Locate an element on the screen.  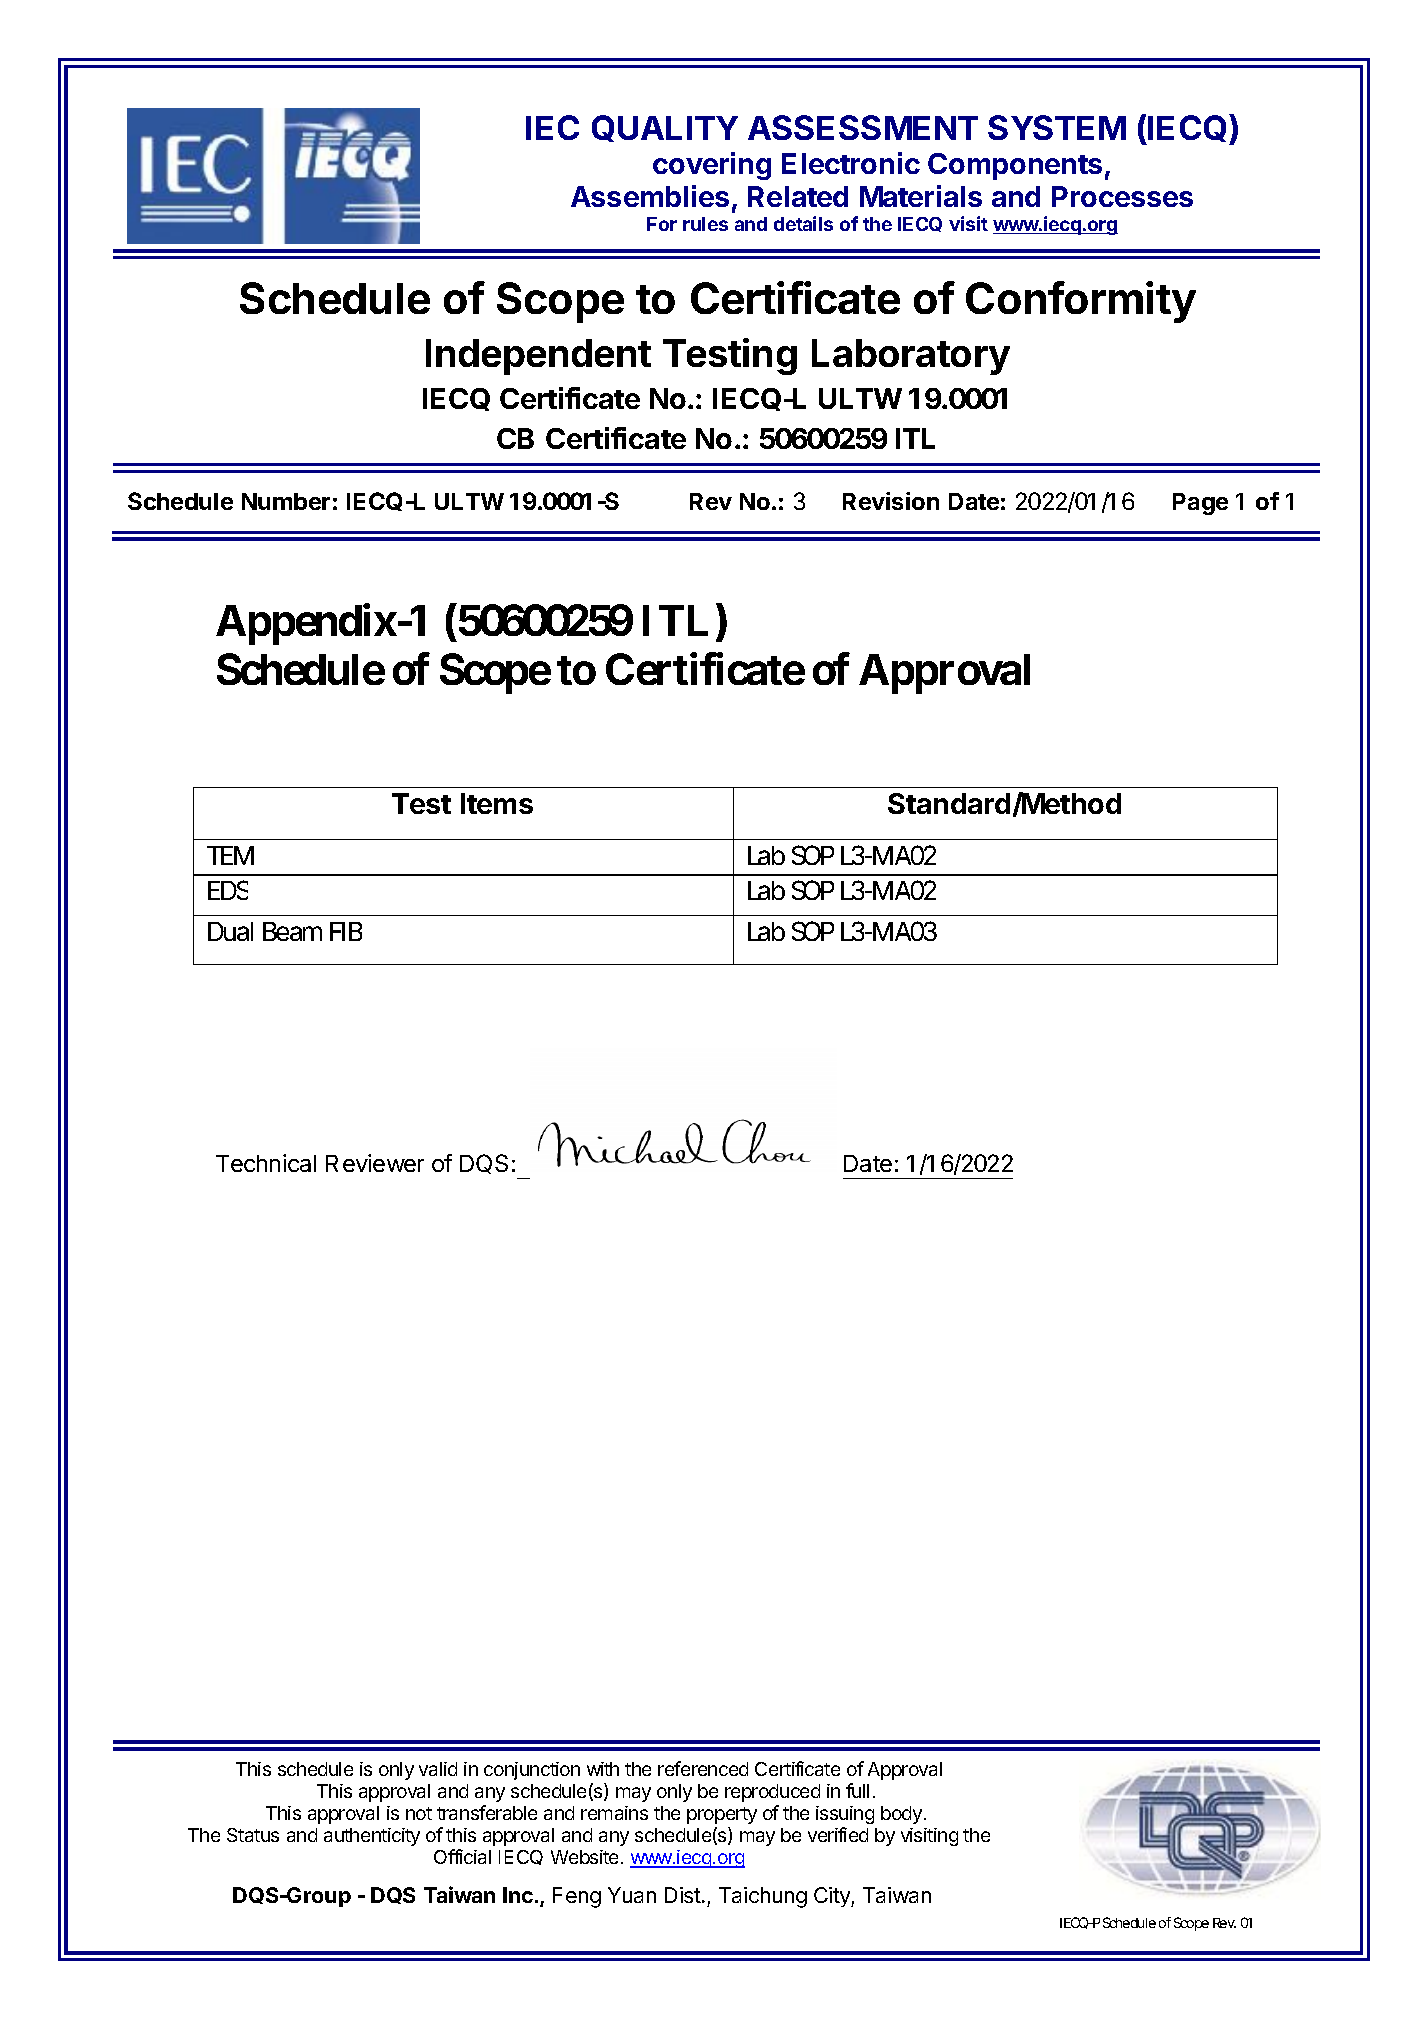
Revision is located at coordinates (891, 501).
